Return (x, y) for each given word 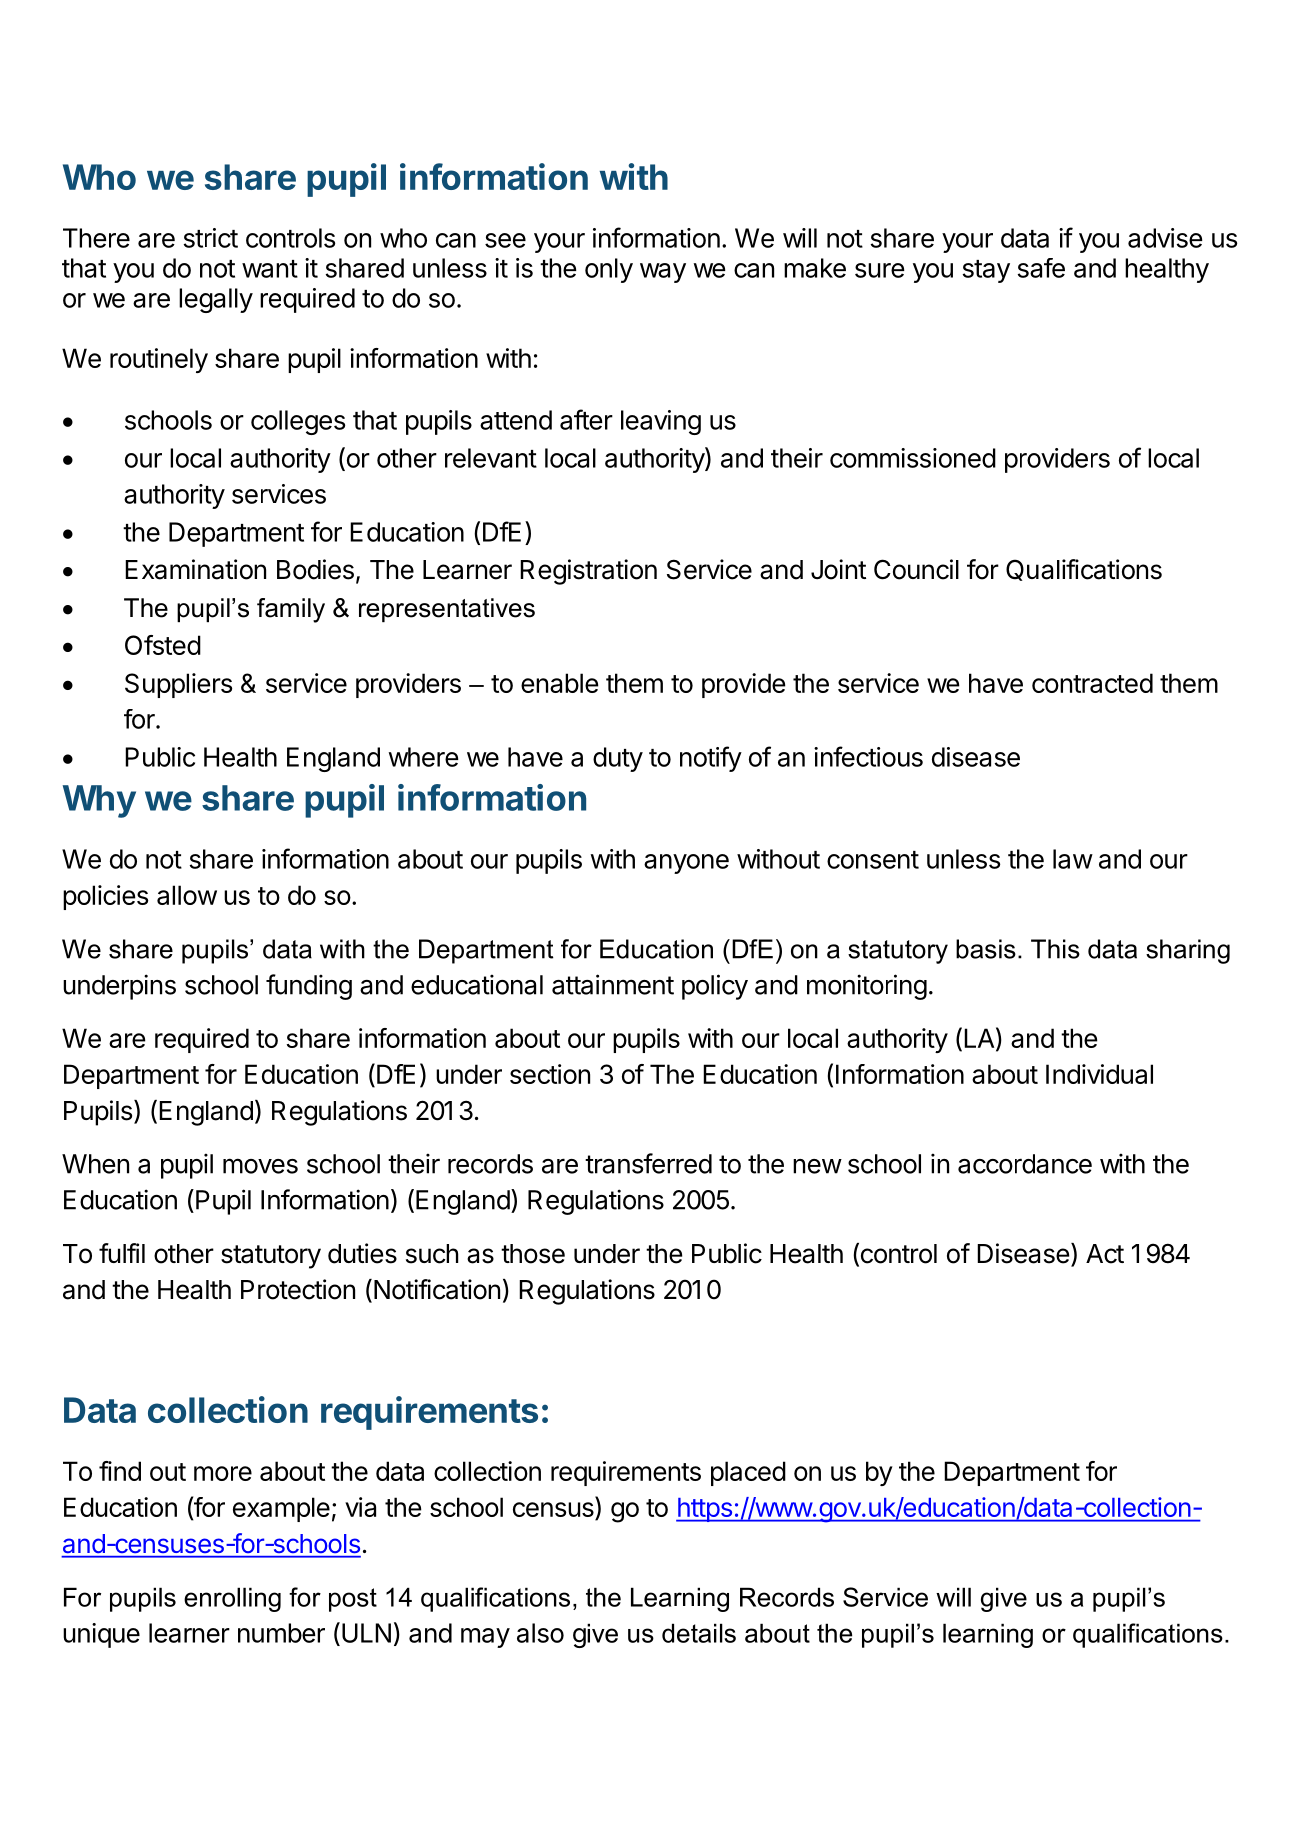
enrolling (232, 1599)
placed (748, 1473)
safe (1041, 268)
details (699, 1633)
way (663, 273)
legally (216, 300)
